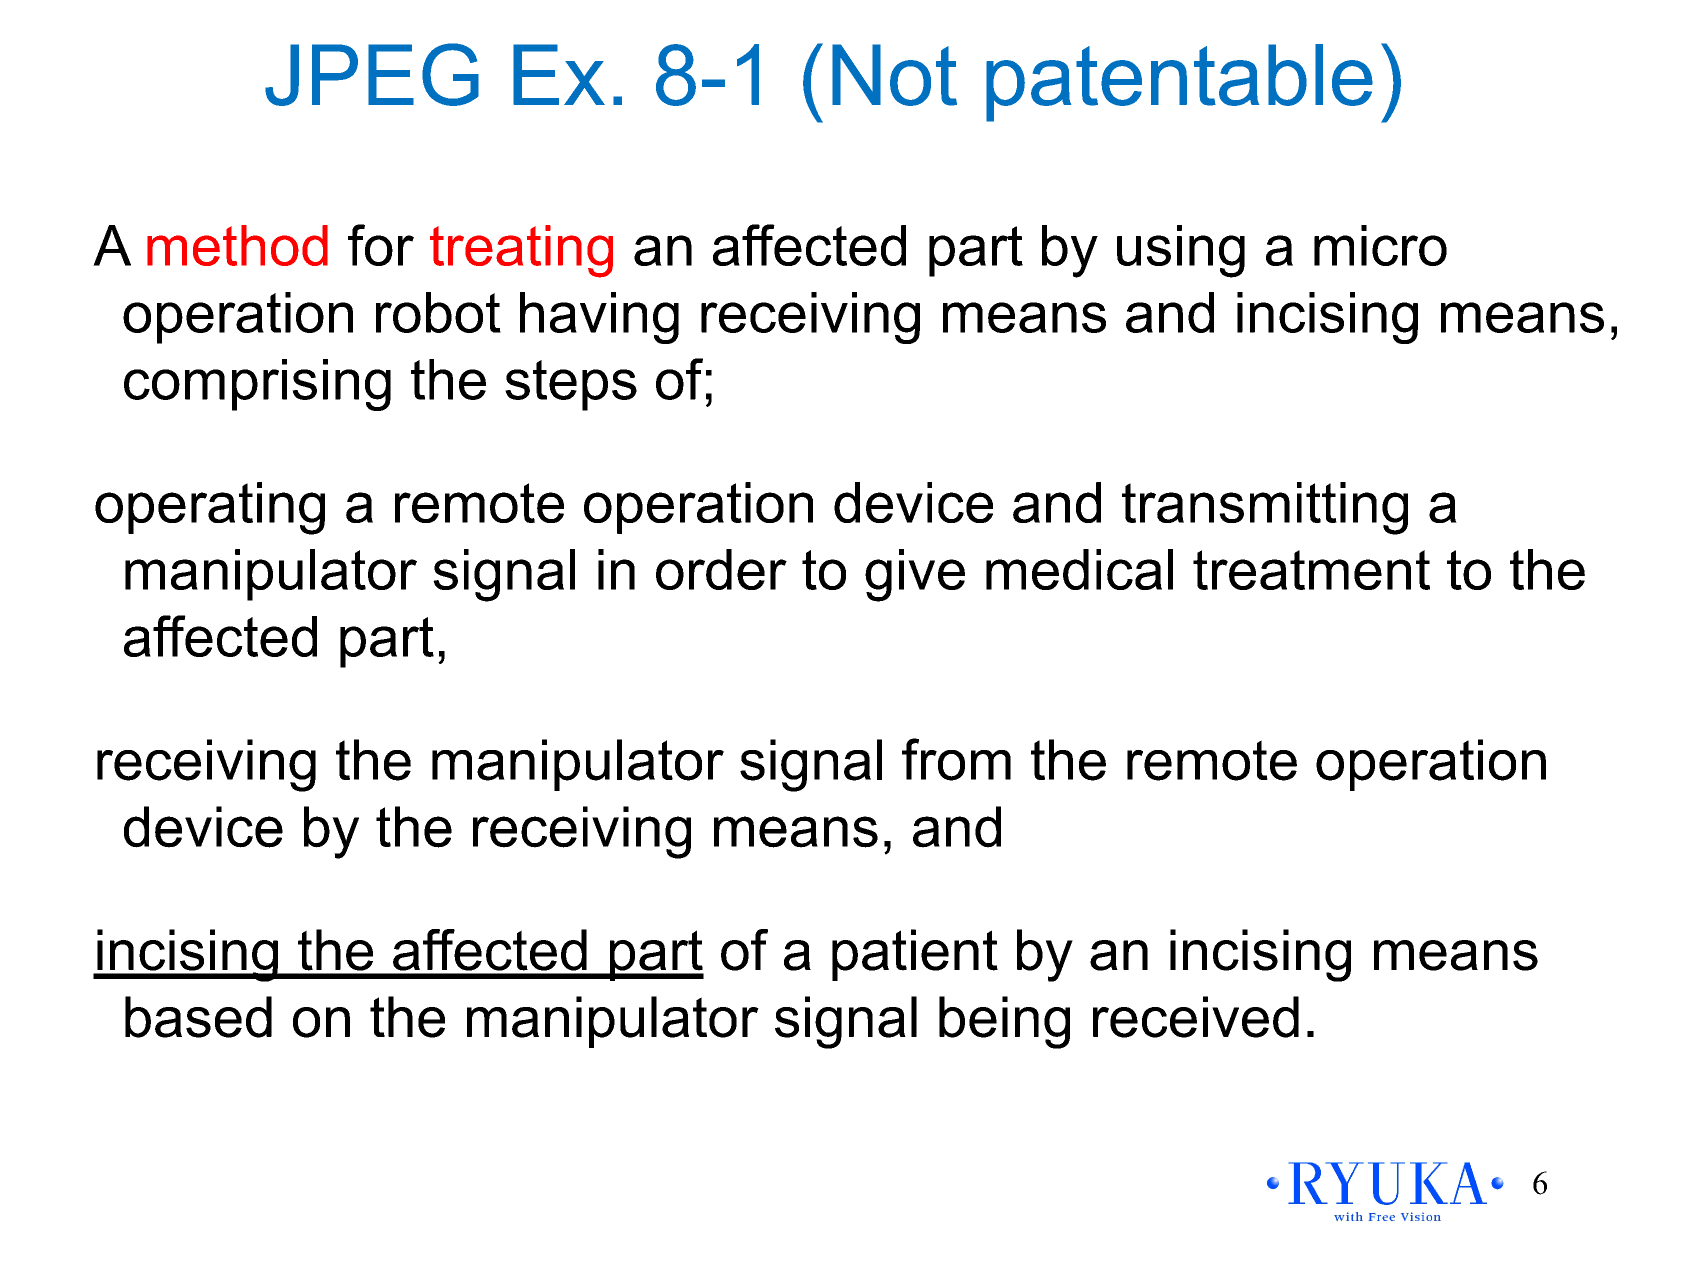 The width and height of the screenshot is (1691, 1268). Describe the element at coordinates (915, 955) in the screenshot. I see `patient` at that location.
